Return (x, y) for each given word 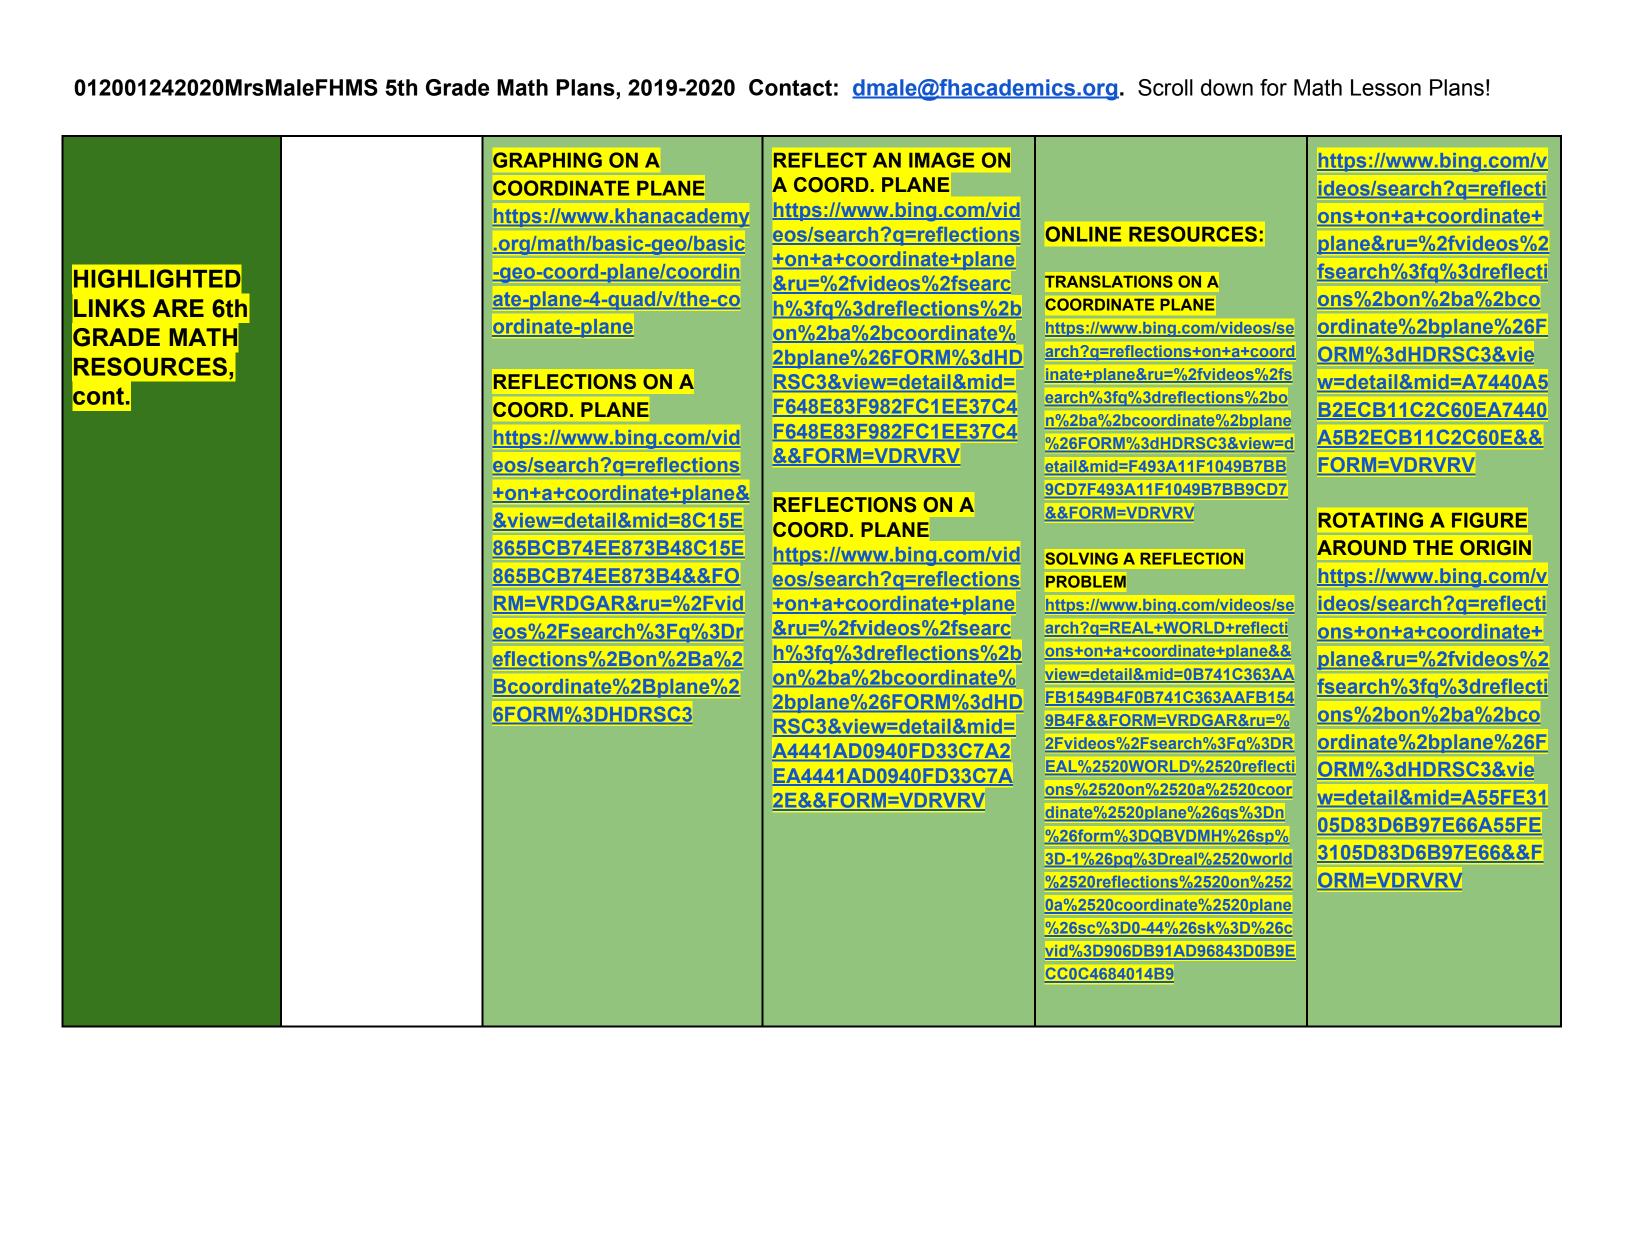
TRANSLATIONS (1109, 281)
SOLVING (1081, 558)
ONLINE (1083, 234)
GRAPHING (547, 160)
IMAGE (941, 160)
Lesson (1386, 87)
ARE (178, 308)
